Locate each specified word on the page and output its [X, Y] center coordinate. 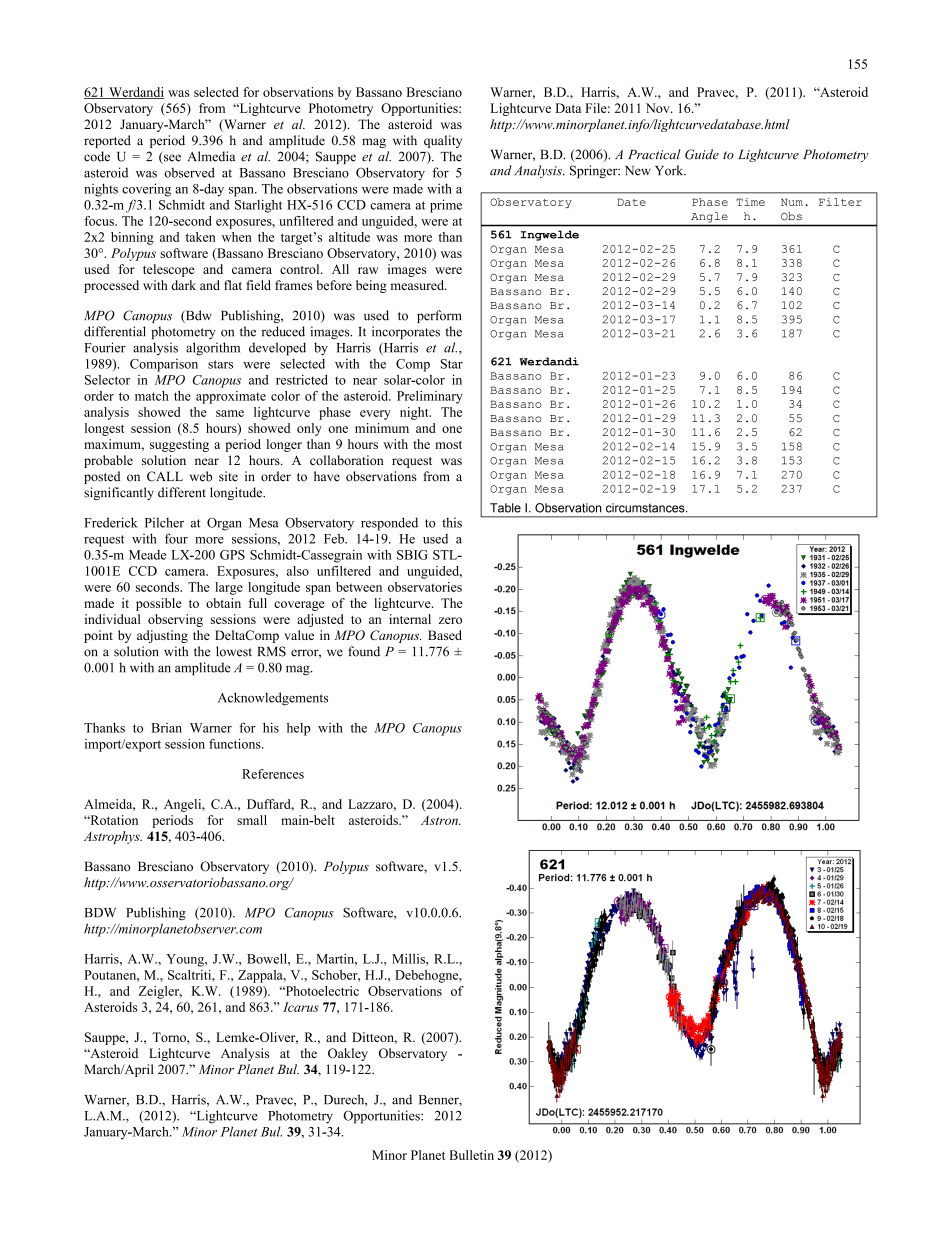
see [171, 159]
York [670, 170]
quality [443, 141]
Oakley [348, 1054]
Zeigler [160, 992]
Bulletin [471, 1155]
